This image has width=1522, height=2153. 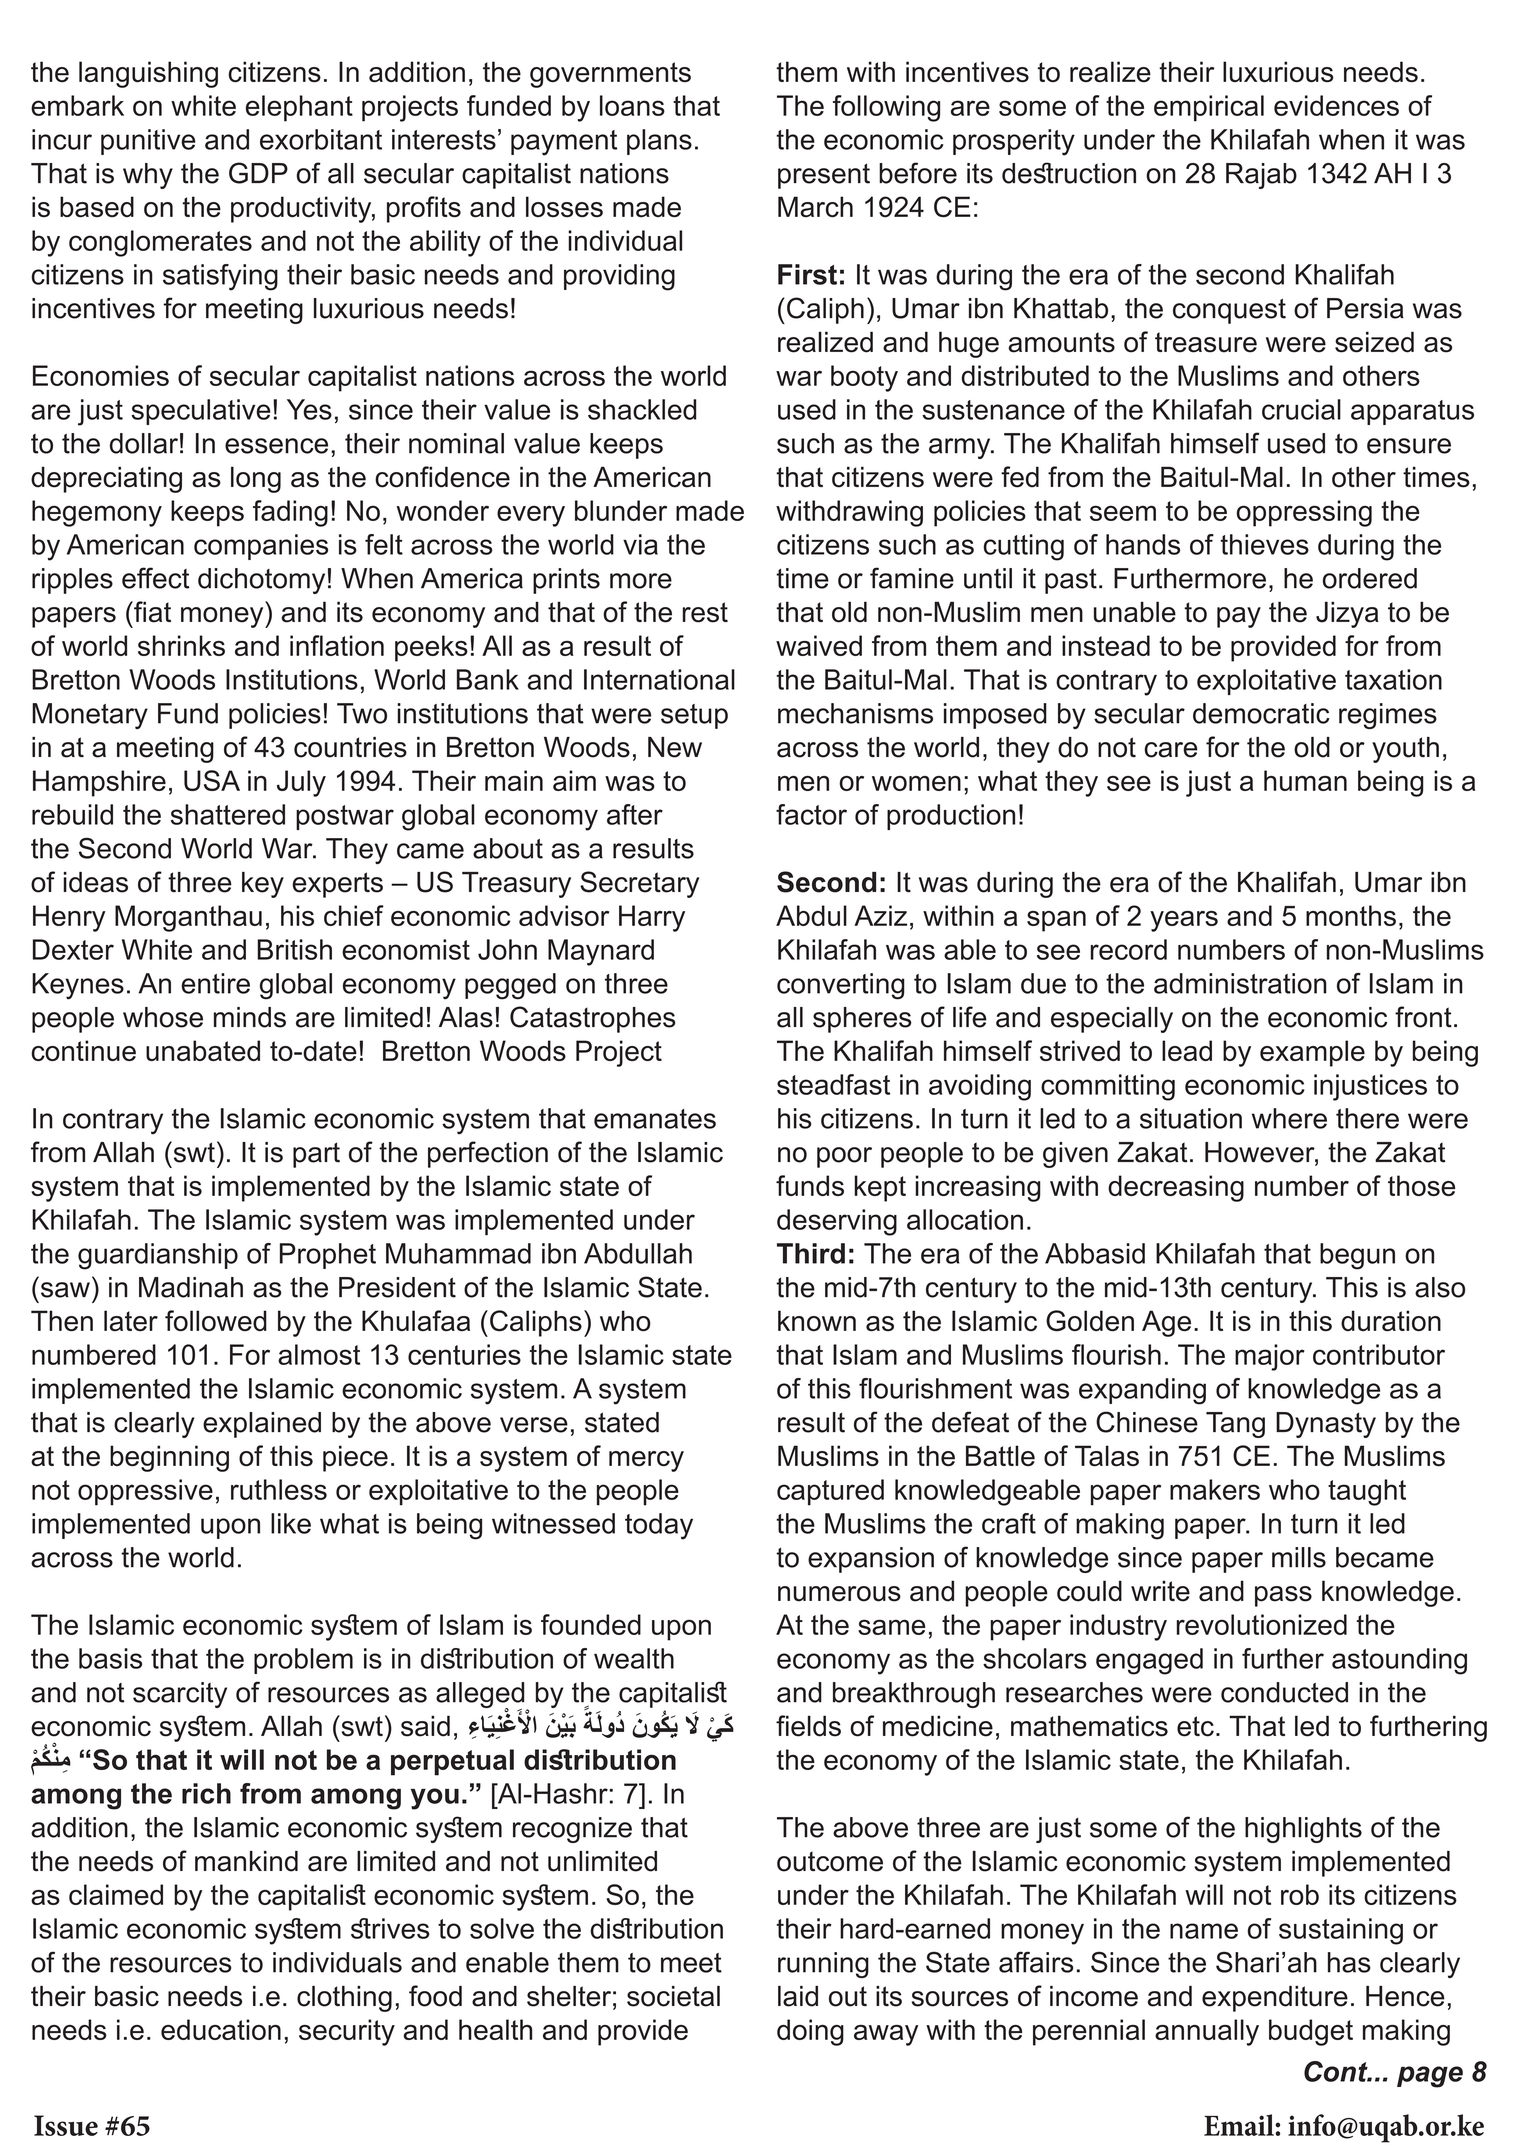 I want to click on present, so click(x=824, y=176).
